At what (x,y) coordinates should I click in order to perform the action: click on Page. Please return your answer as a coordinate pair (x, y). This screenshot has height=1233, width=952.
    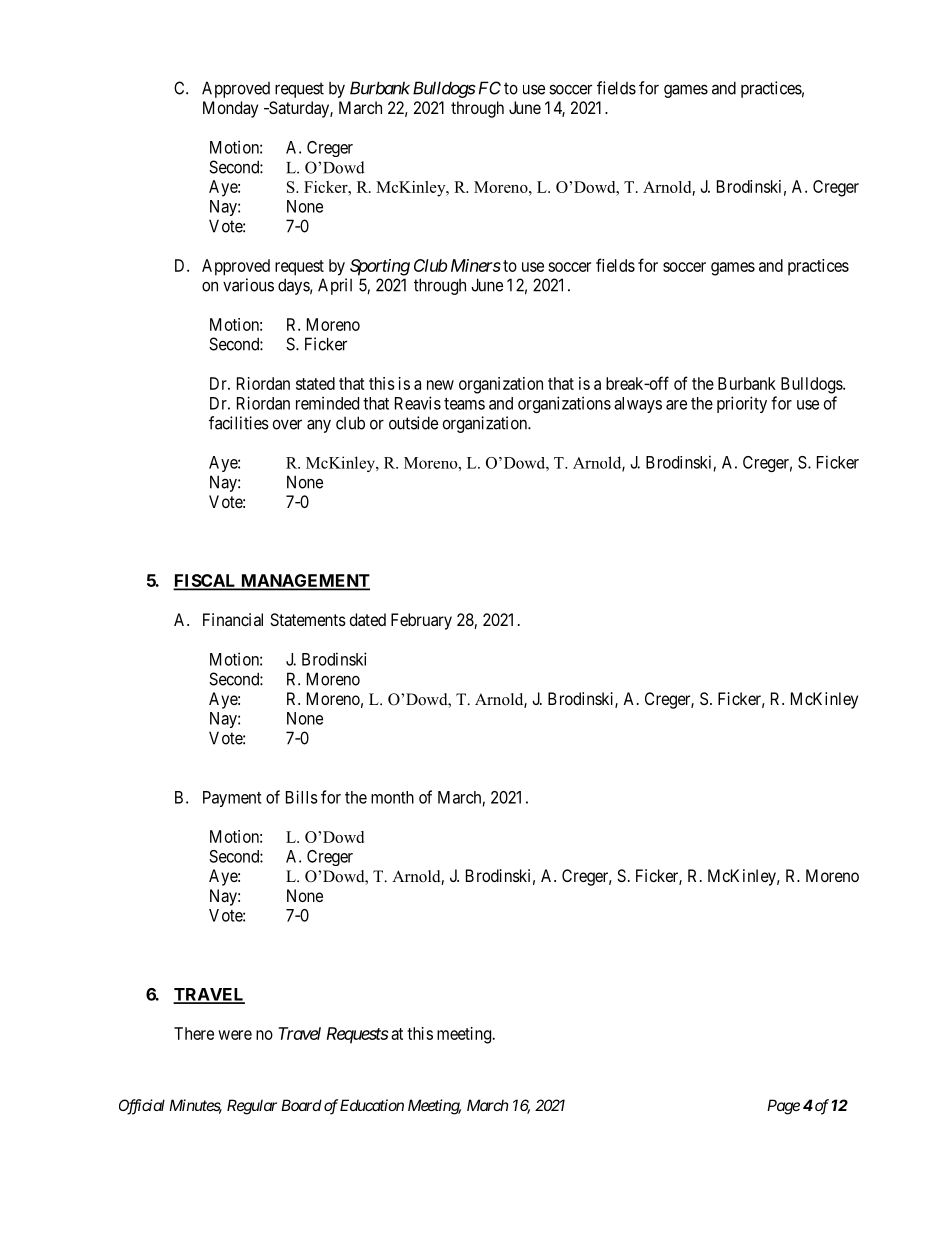
    Looking at the image, I should click on (783, 1107).
